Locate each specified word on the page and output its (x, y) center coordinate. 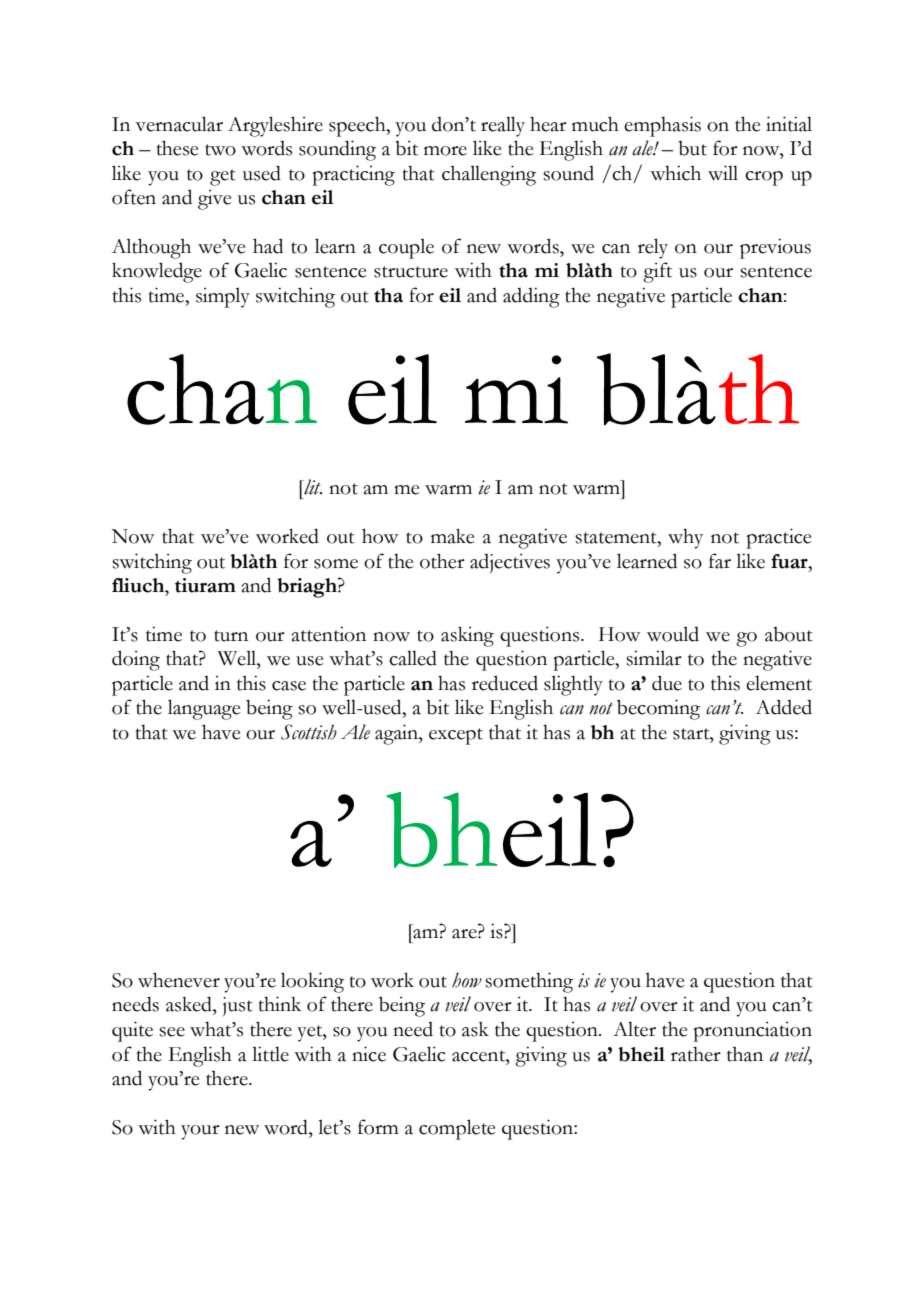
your (200, 1132)
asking (467, 636)
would (673, 634)
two (220, 150)
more (445, 151)
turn (231, 636)
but (692, 148)
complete (457, 1129)
